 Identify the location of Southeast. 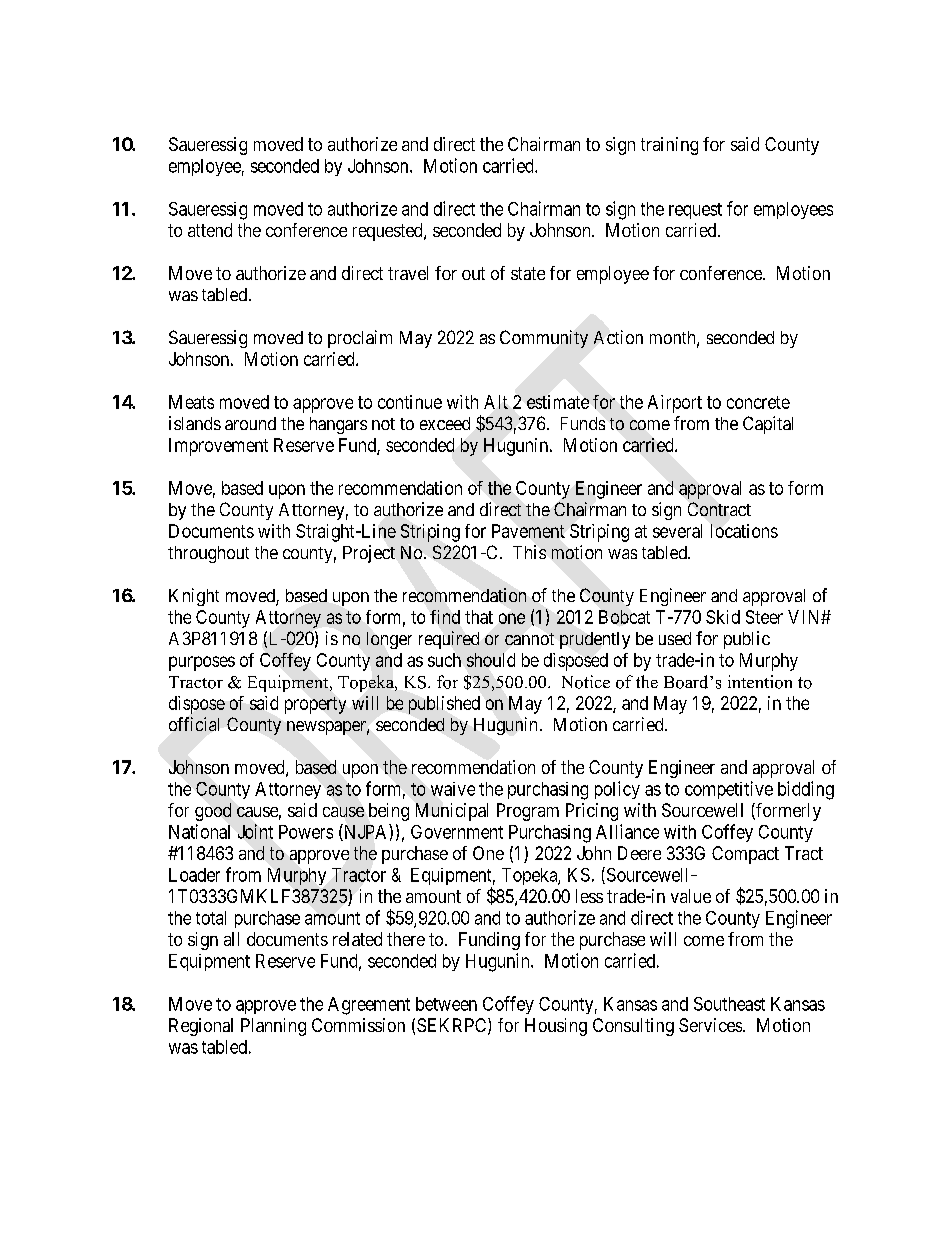
(729, 1004).
